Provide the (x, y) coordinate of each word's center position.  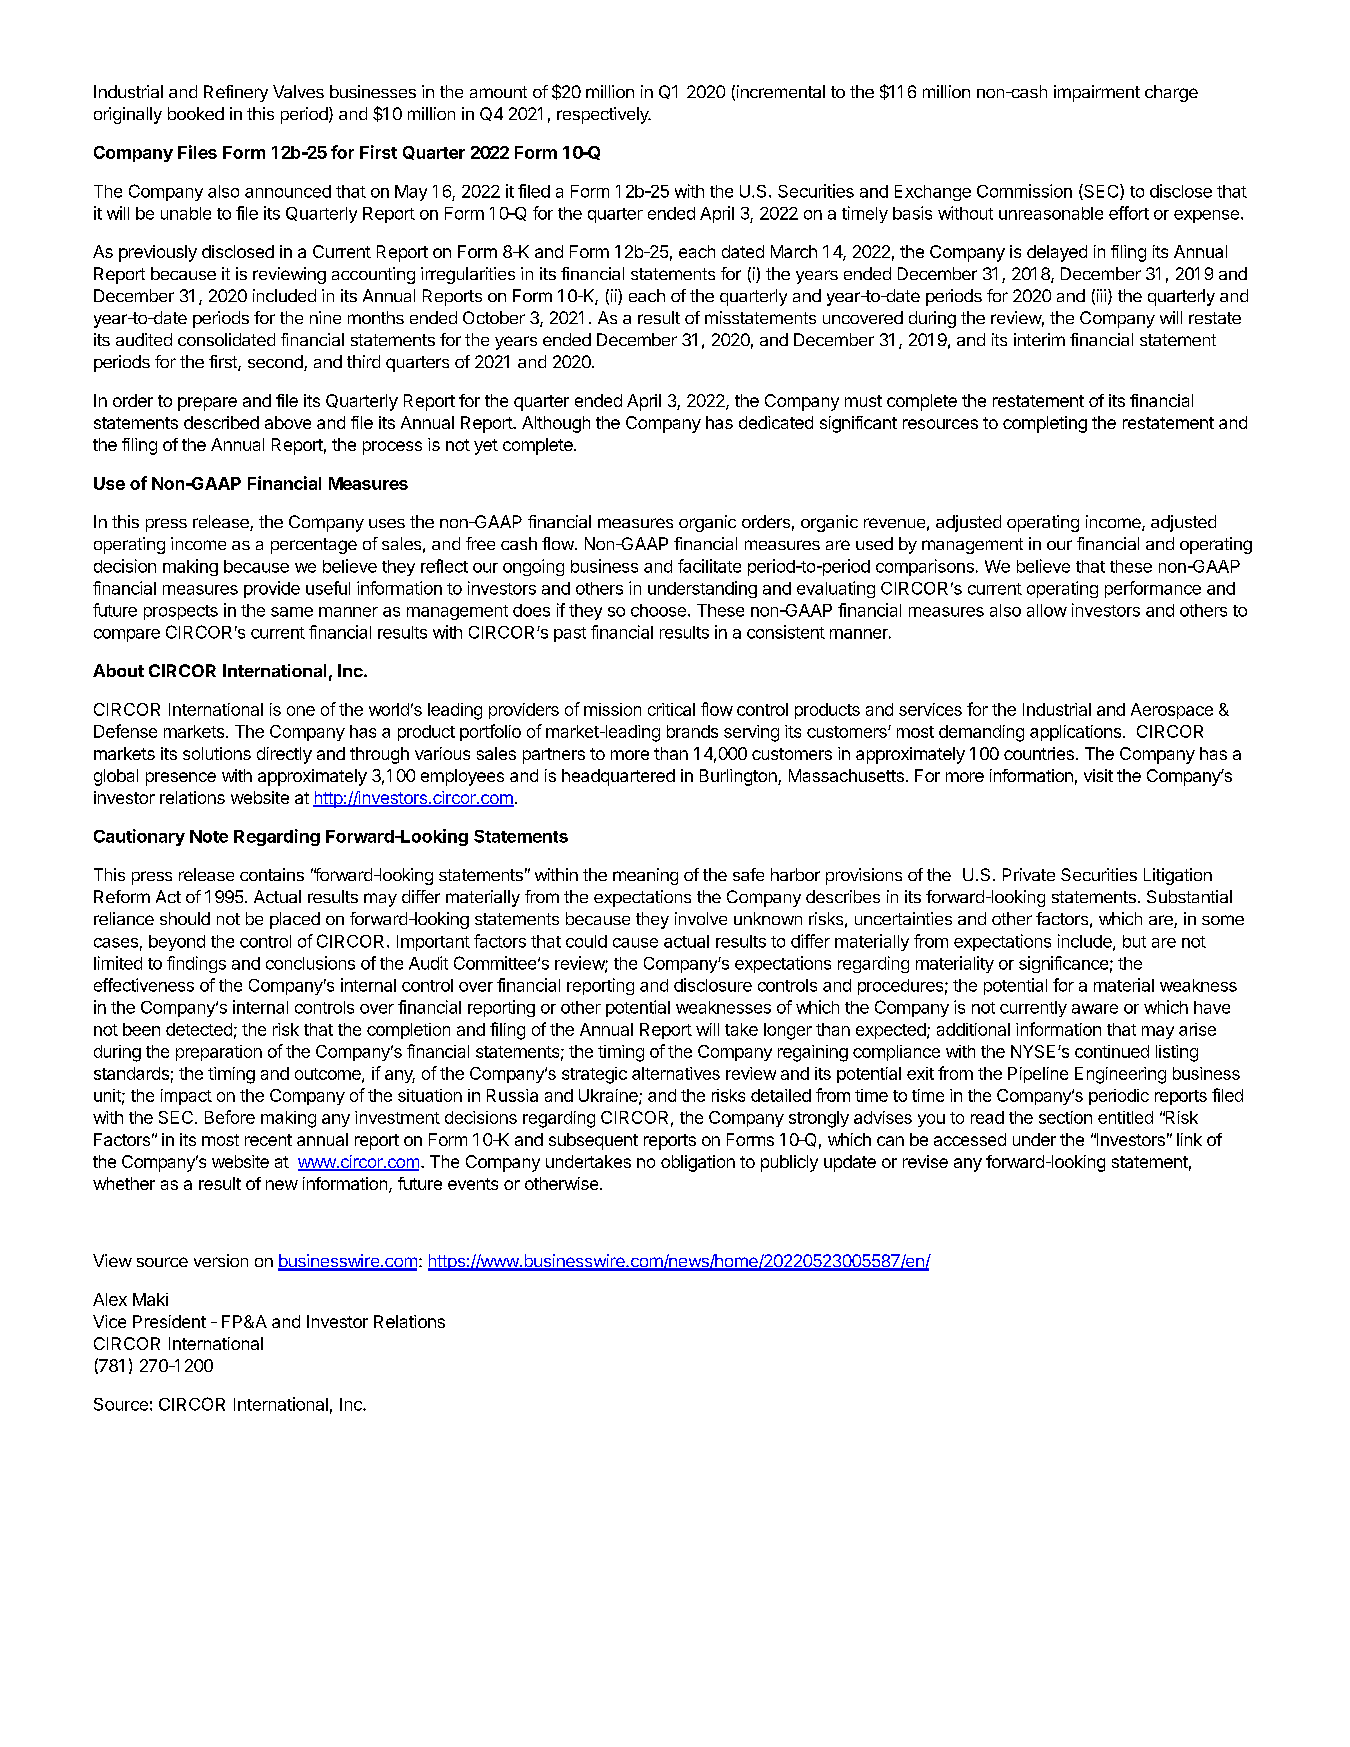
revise (925, 1161)
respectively (604, 115)
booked (196, 113)
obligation (698, 1163)
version (221, 1260)
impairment (1097, 93)
